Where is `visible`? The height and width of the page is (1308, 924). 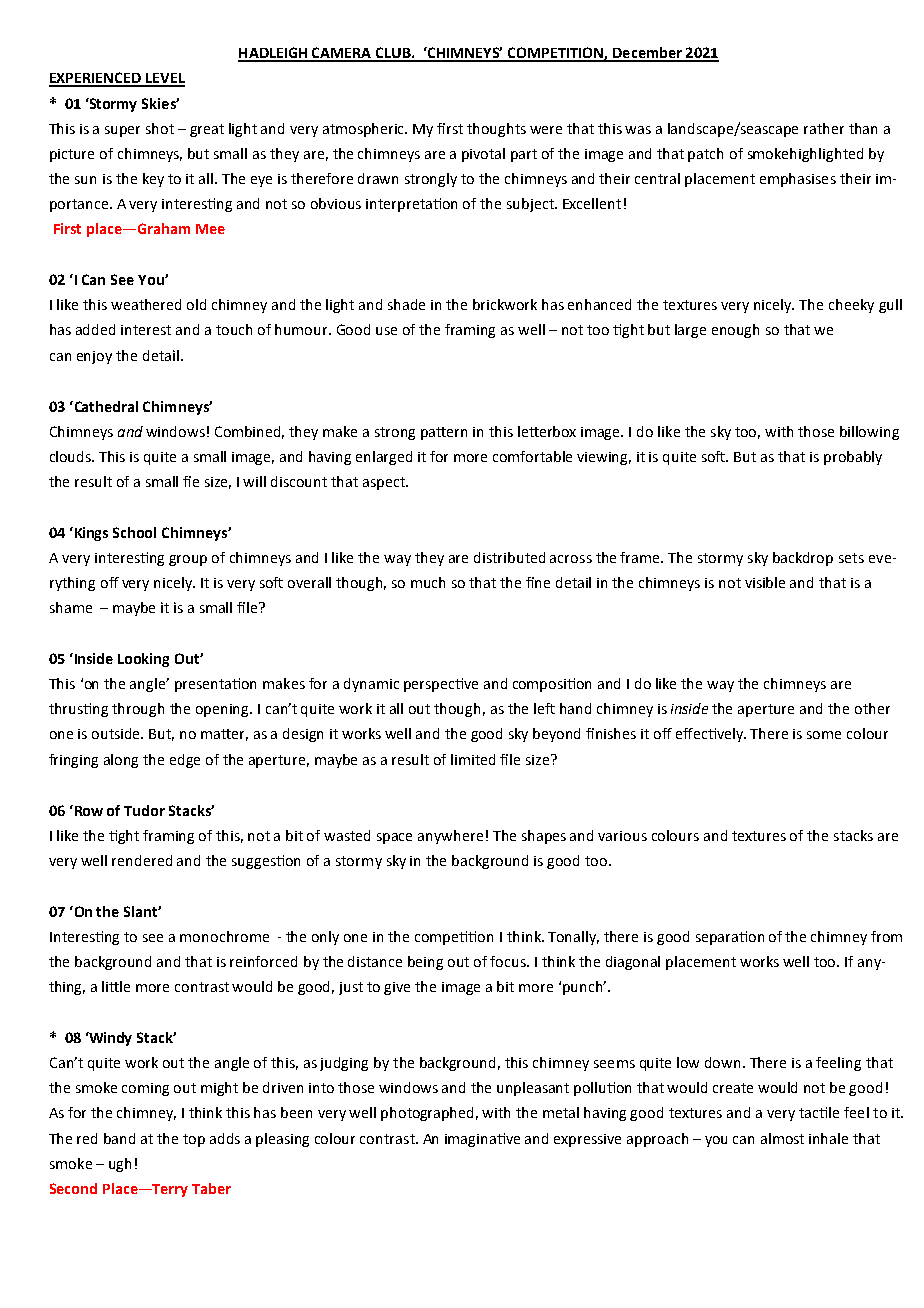
visible is located at coordinates (765, 582).
